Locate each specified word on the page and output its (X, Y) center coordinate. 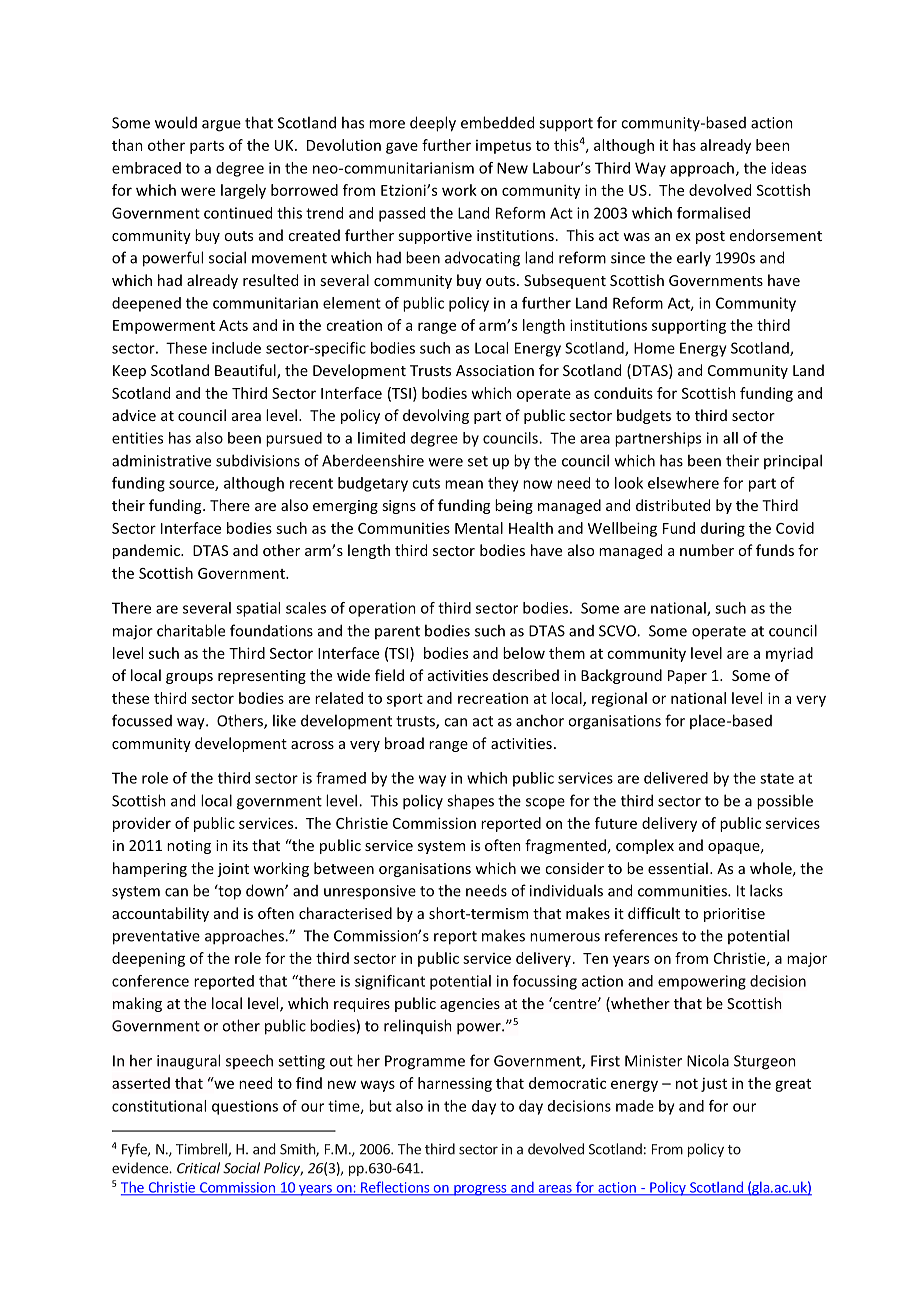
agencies (470, 1005)
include (236, 348)
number (707, 550)
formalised (713, 213)
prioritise (734, 915)
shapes (470, 802)
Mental (479, 528)
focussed (142, 720)
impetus (503, 147)
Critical (198, 1168)
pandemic (147, 551)
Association (495, 370)
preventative (156, 937)
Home (654, 348)
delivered (676, 778)
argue (221, 126)
